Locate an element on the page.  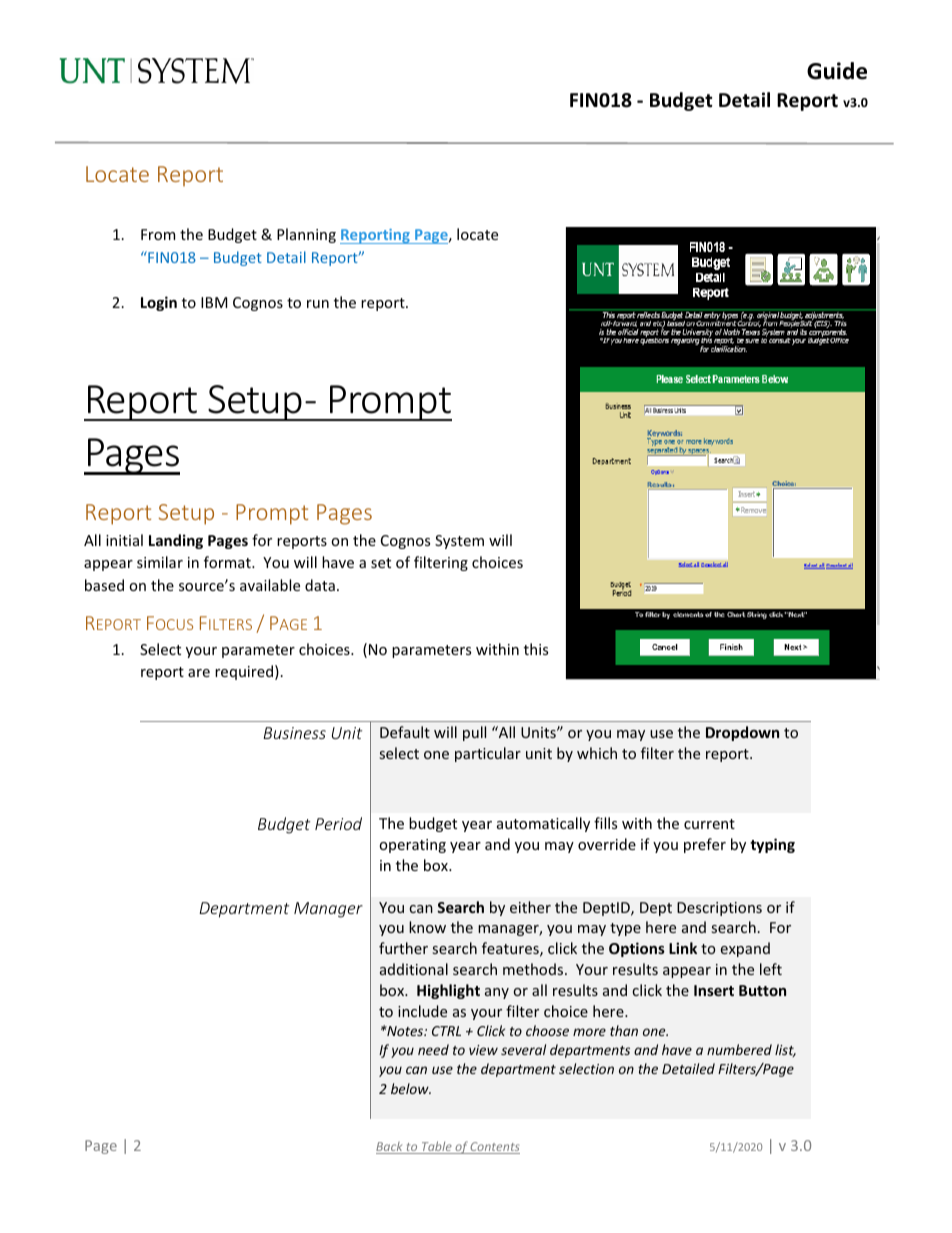
Back is located at coordinates (390, 1148).
